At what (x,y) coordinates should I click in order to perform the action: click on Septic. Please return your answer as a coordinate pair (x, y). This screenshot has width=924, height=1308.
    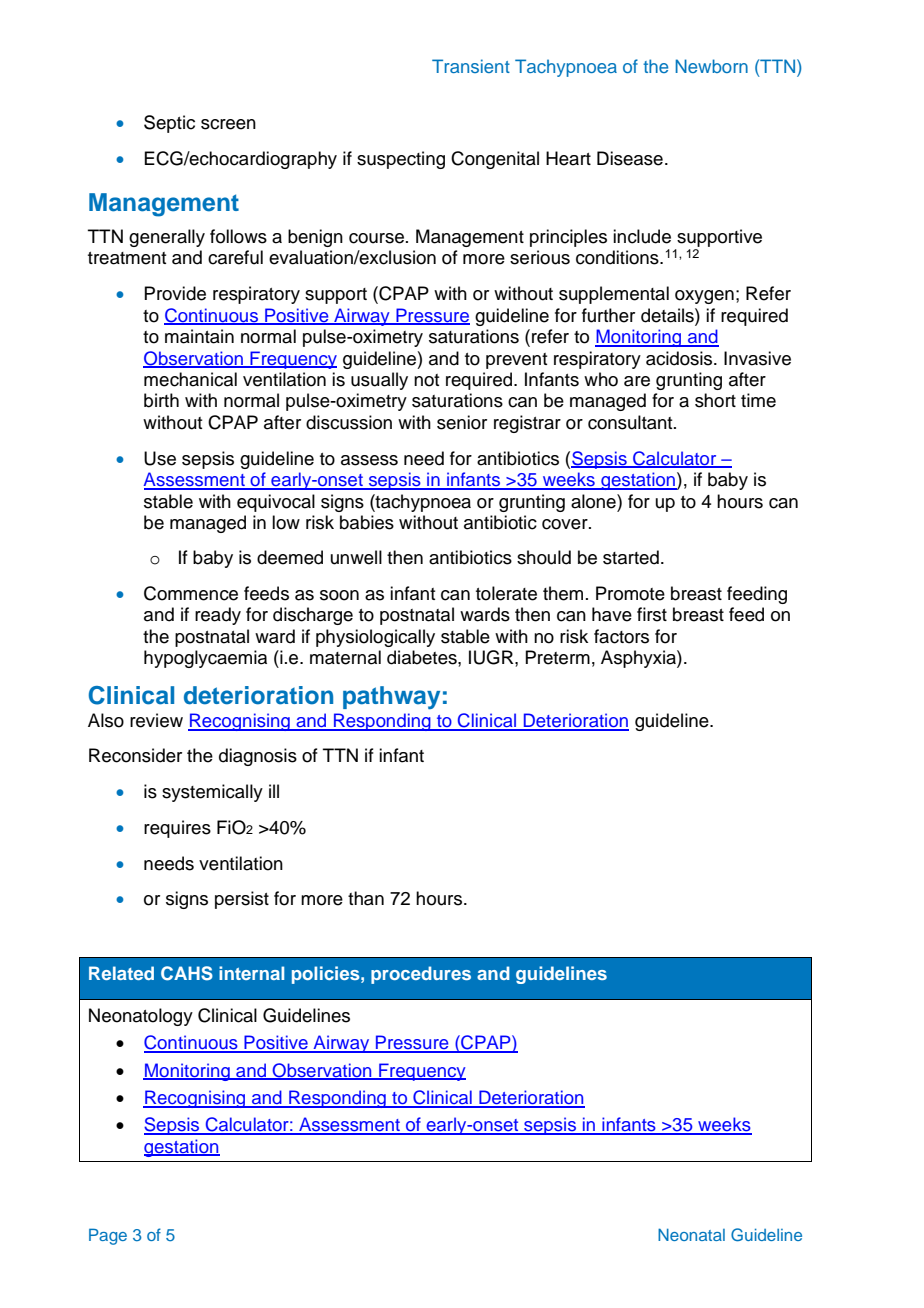
    Looking at the image, I should click on (169, 124).
